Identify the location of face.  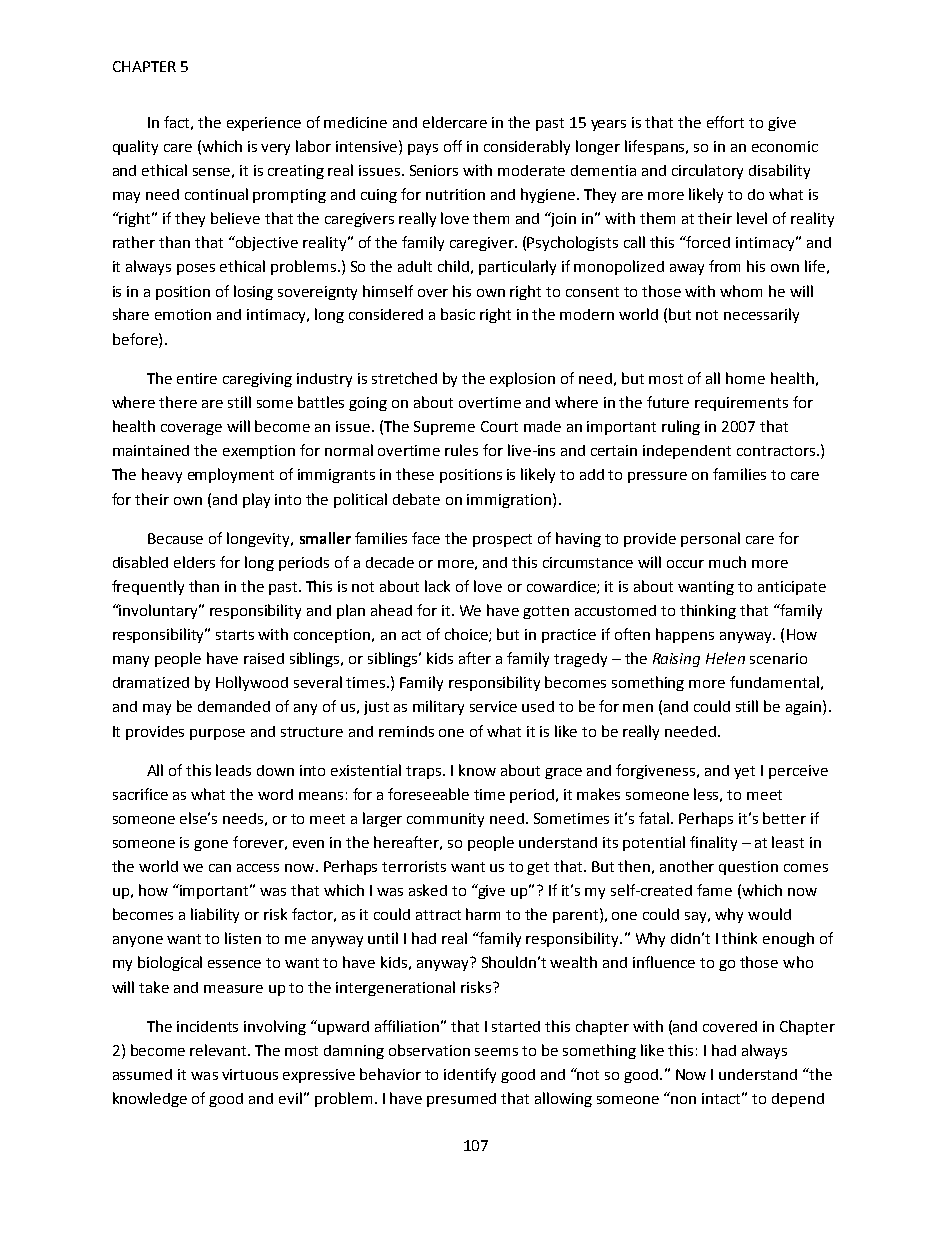
(426, 538).
